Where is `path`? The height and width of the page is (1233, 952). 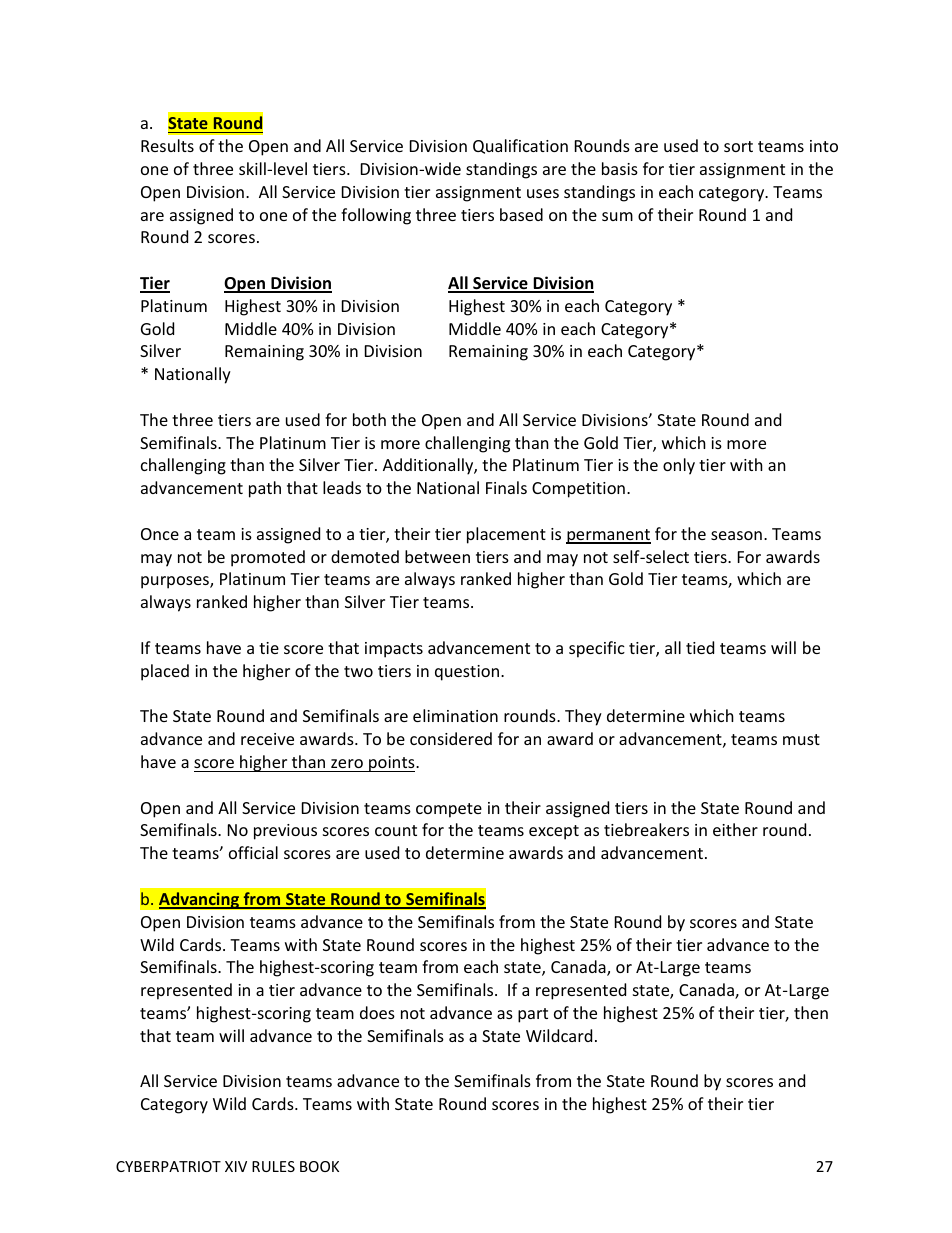 path is located at coordinates (265, 489).
